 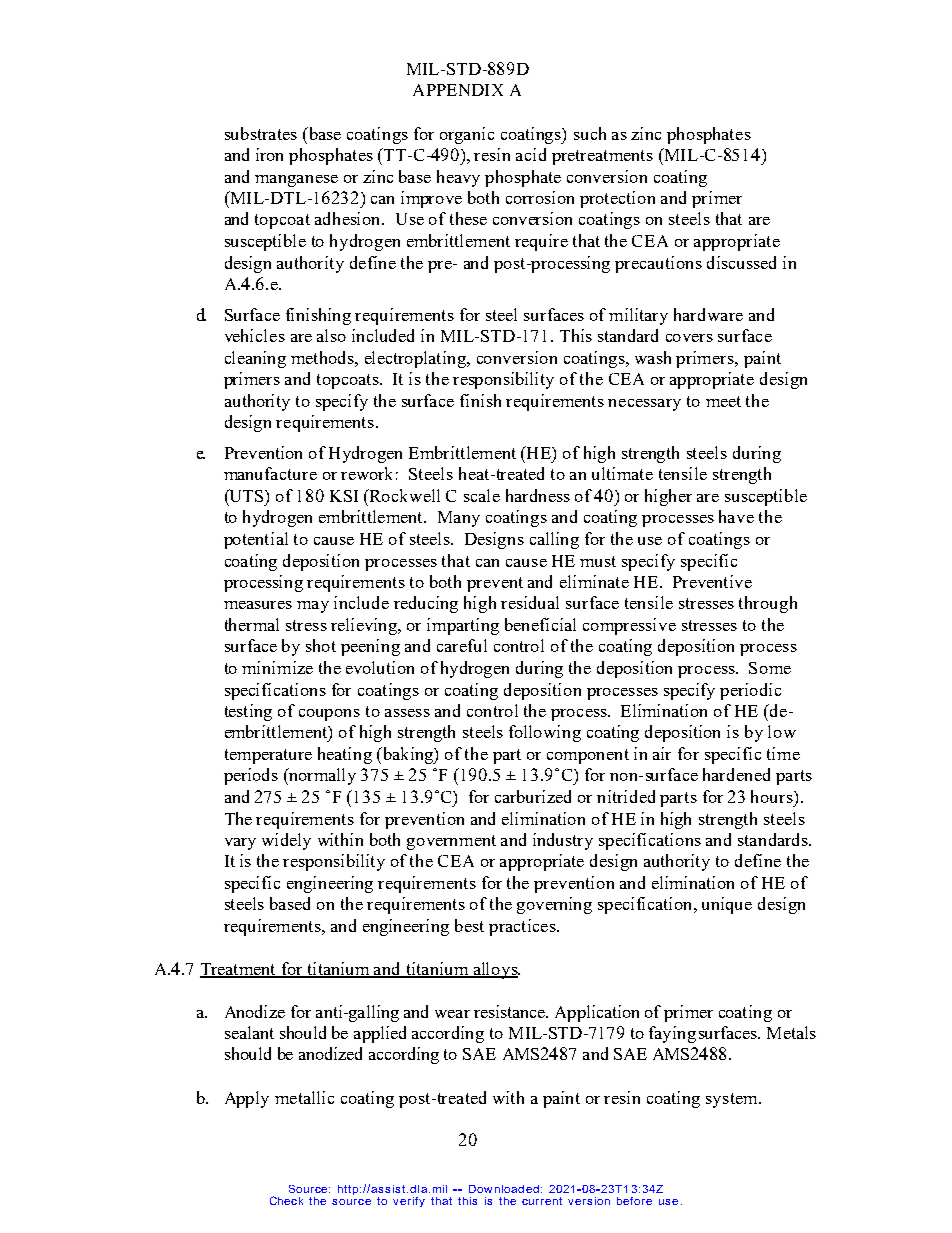 What do you see at coordinates (708, 314) in the screenshot?
I see `hardware` at bounding box center [708, 314].
